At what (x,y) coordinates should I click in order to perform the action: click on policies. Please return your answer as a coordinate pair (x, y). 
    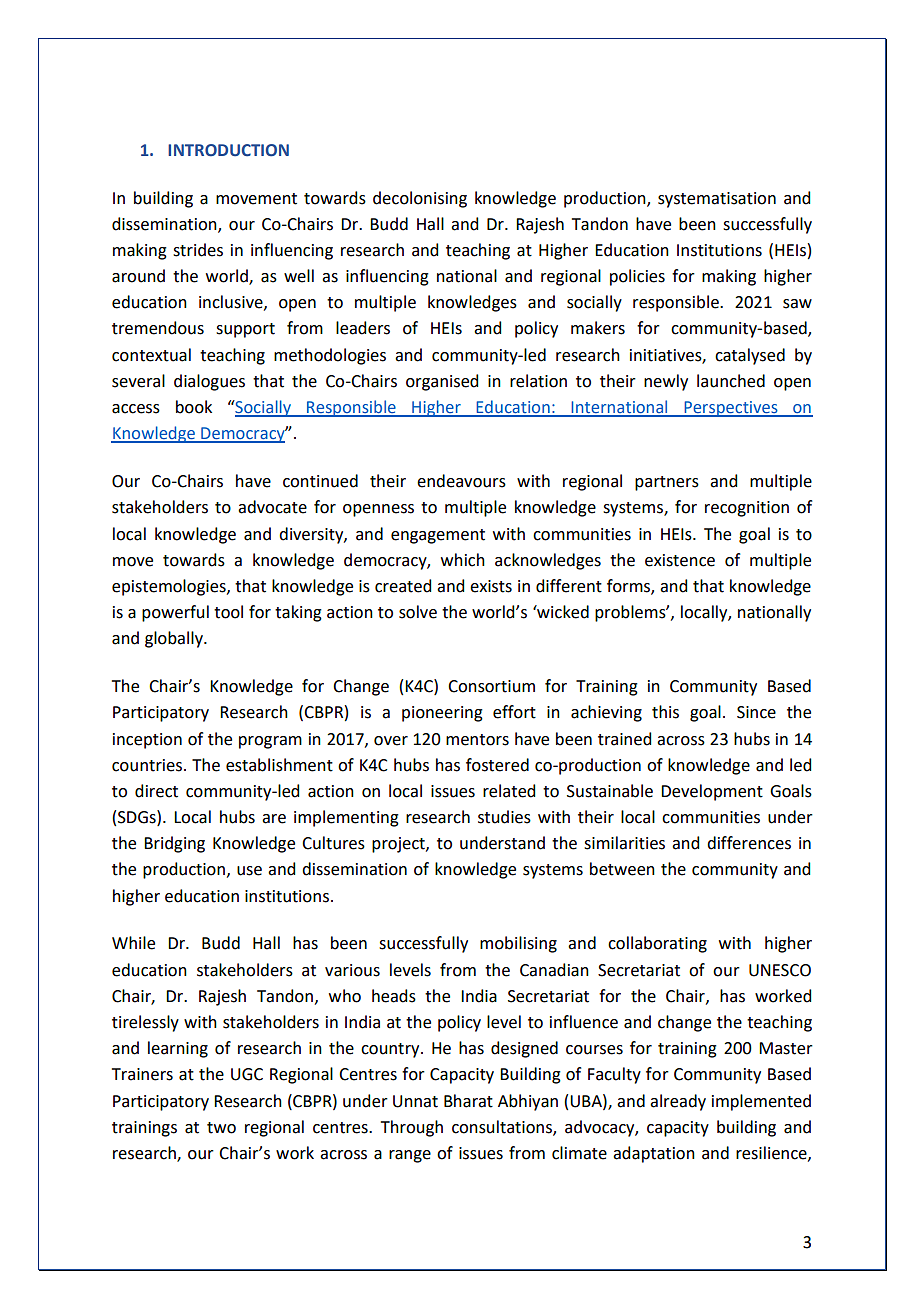
    Looking at the image, I should click on (637, 277).
